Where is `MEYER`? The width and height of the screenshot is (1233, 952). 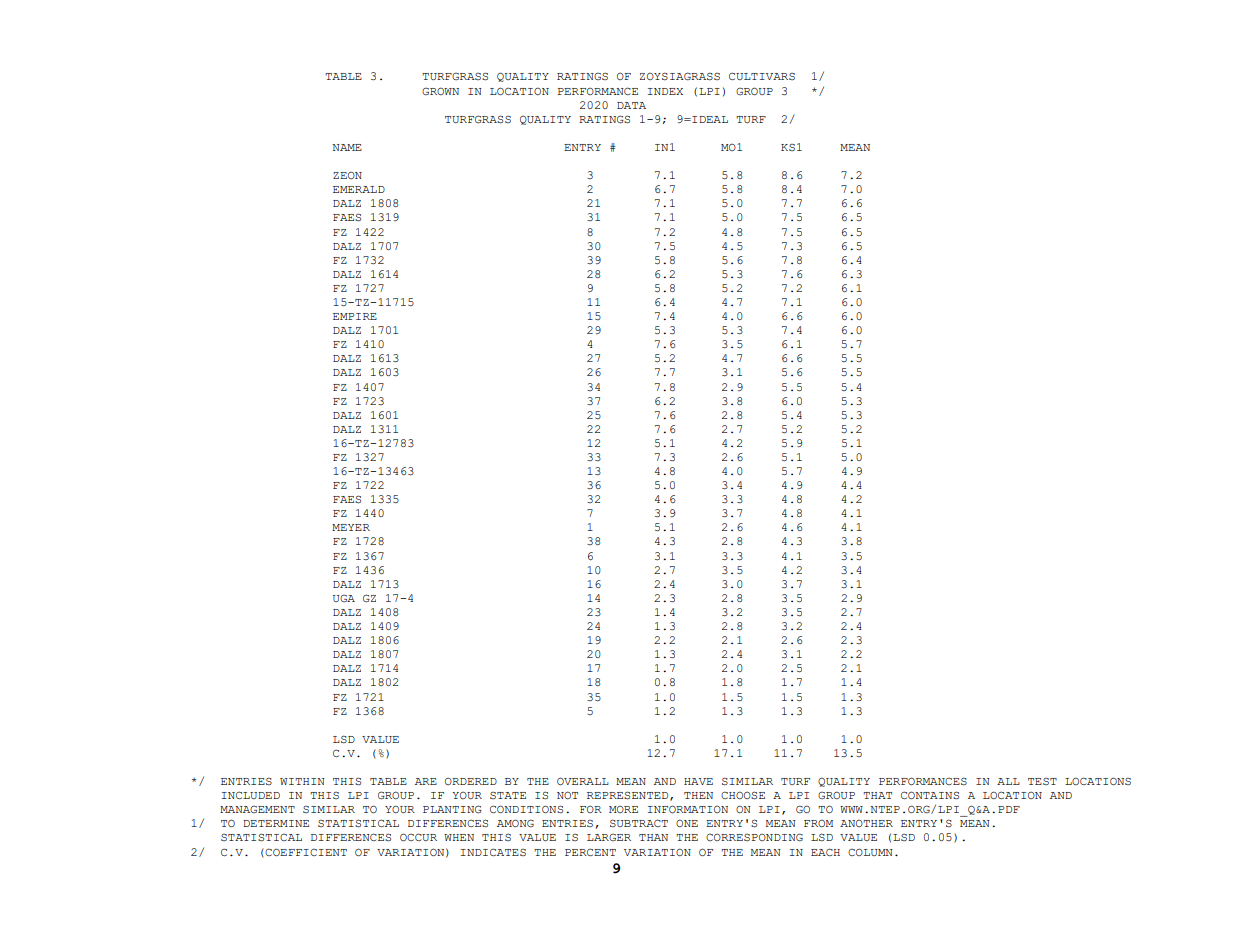
MEYER is located at coordinates (351, 527).
